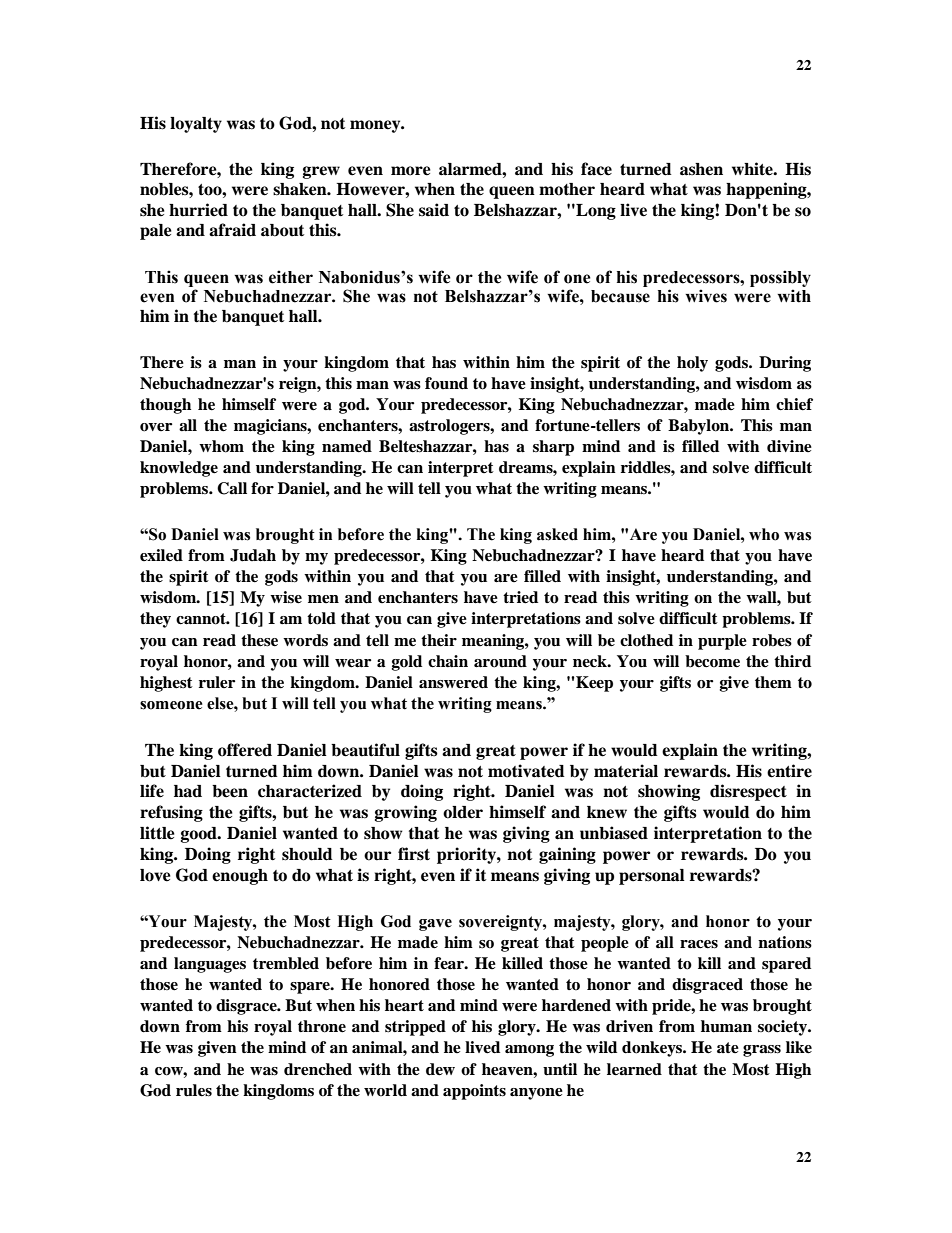 Image resolution: width=952 pixels, height=1233 pixels. Describe the element at coordinates (411, 171) in the image. I see `more` at that location.
